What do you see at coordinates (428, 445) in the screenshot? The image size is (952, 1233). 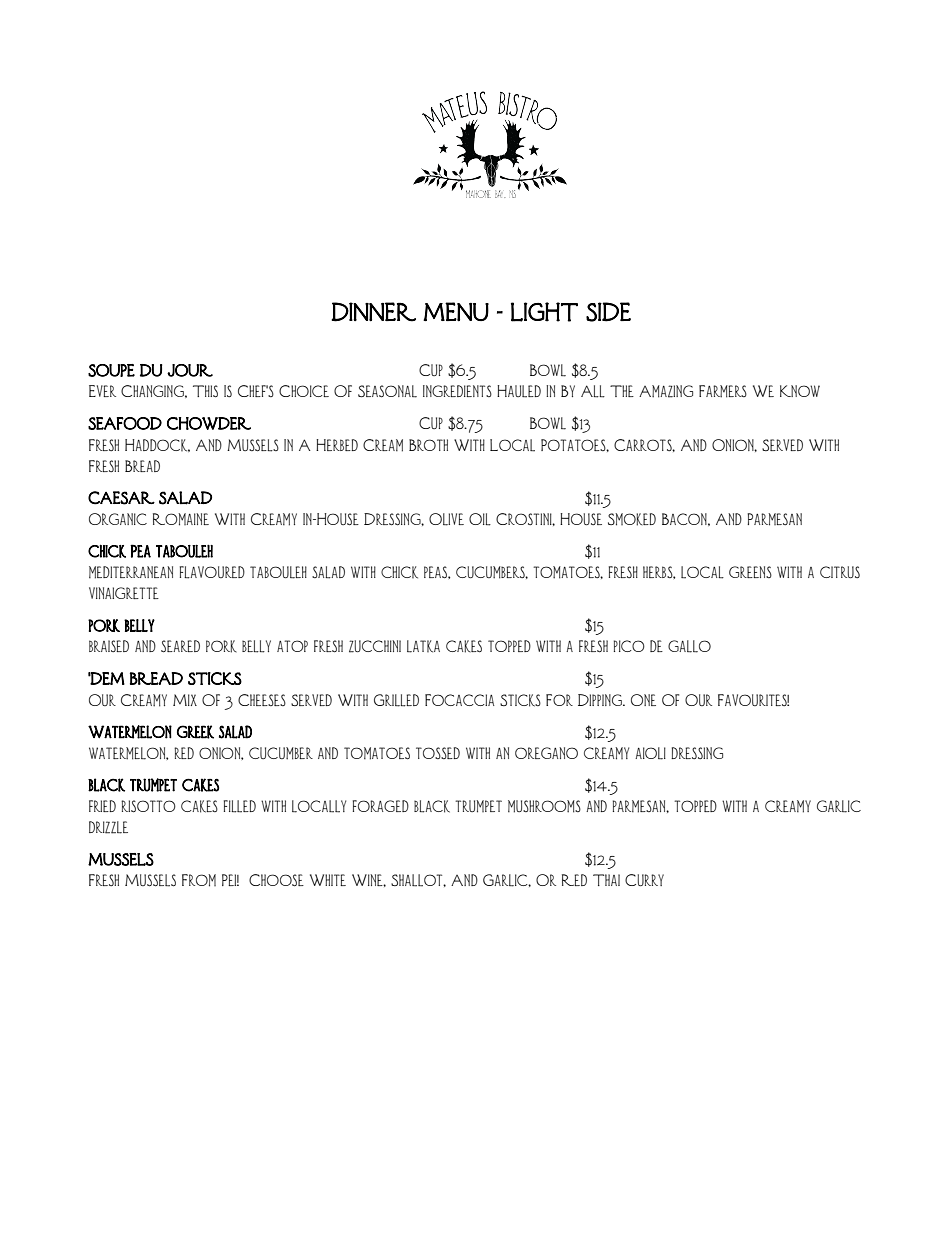 I see `Broth` at bounding box center [428, 445].
